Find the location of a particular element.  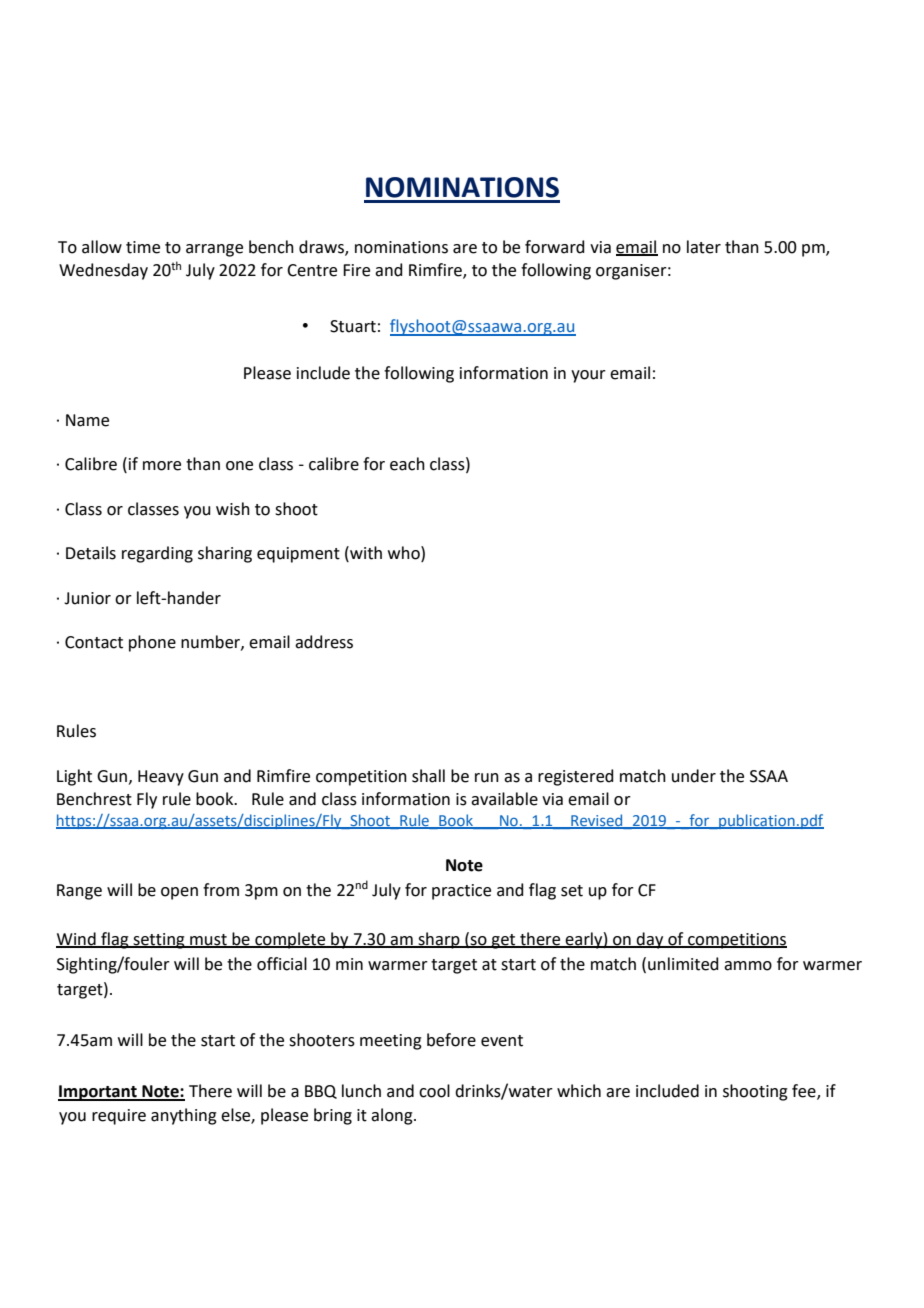

later is located at coordinates (704, 247).
